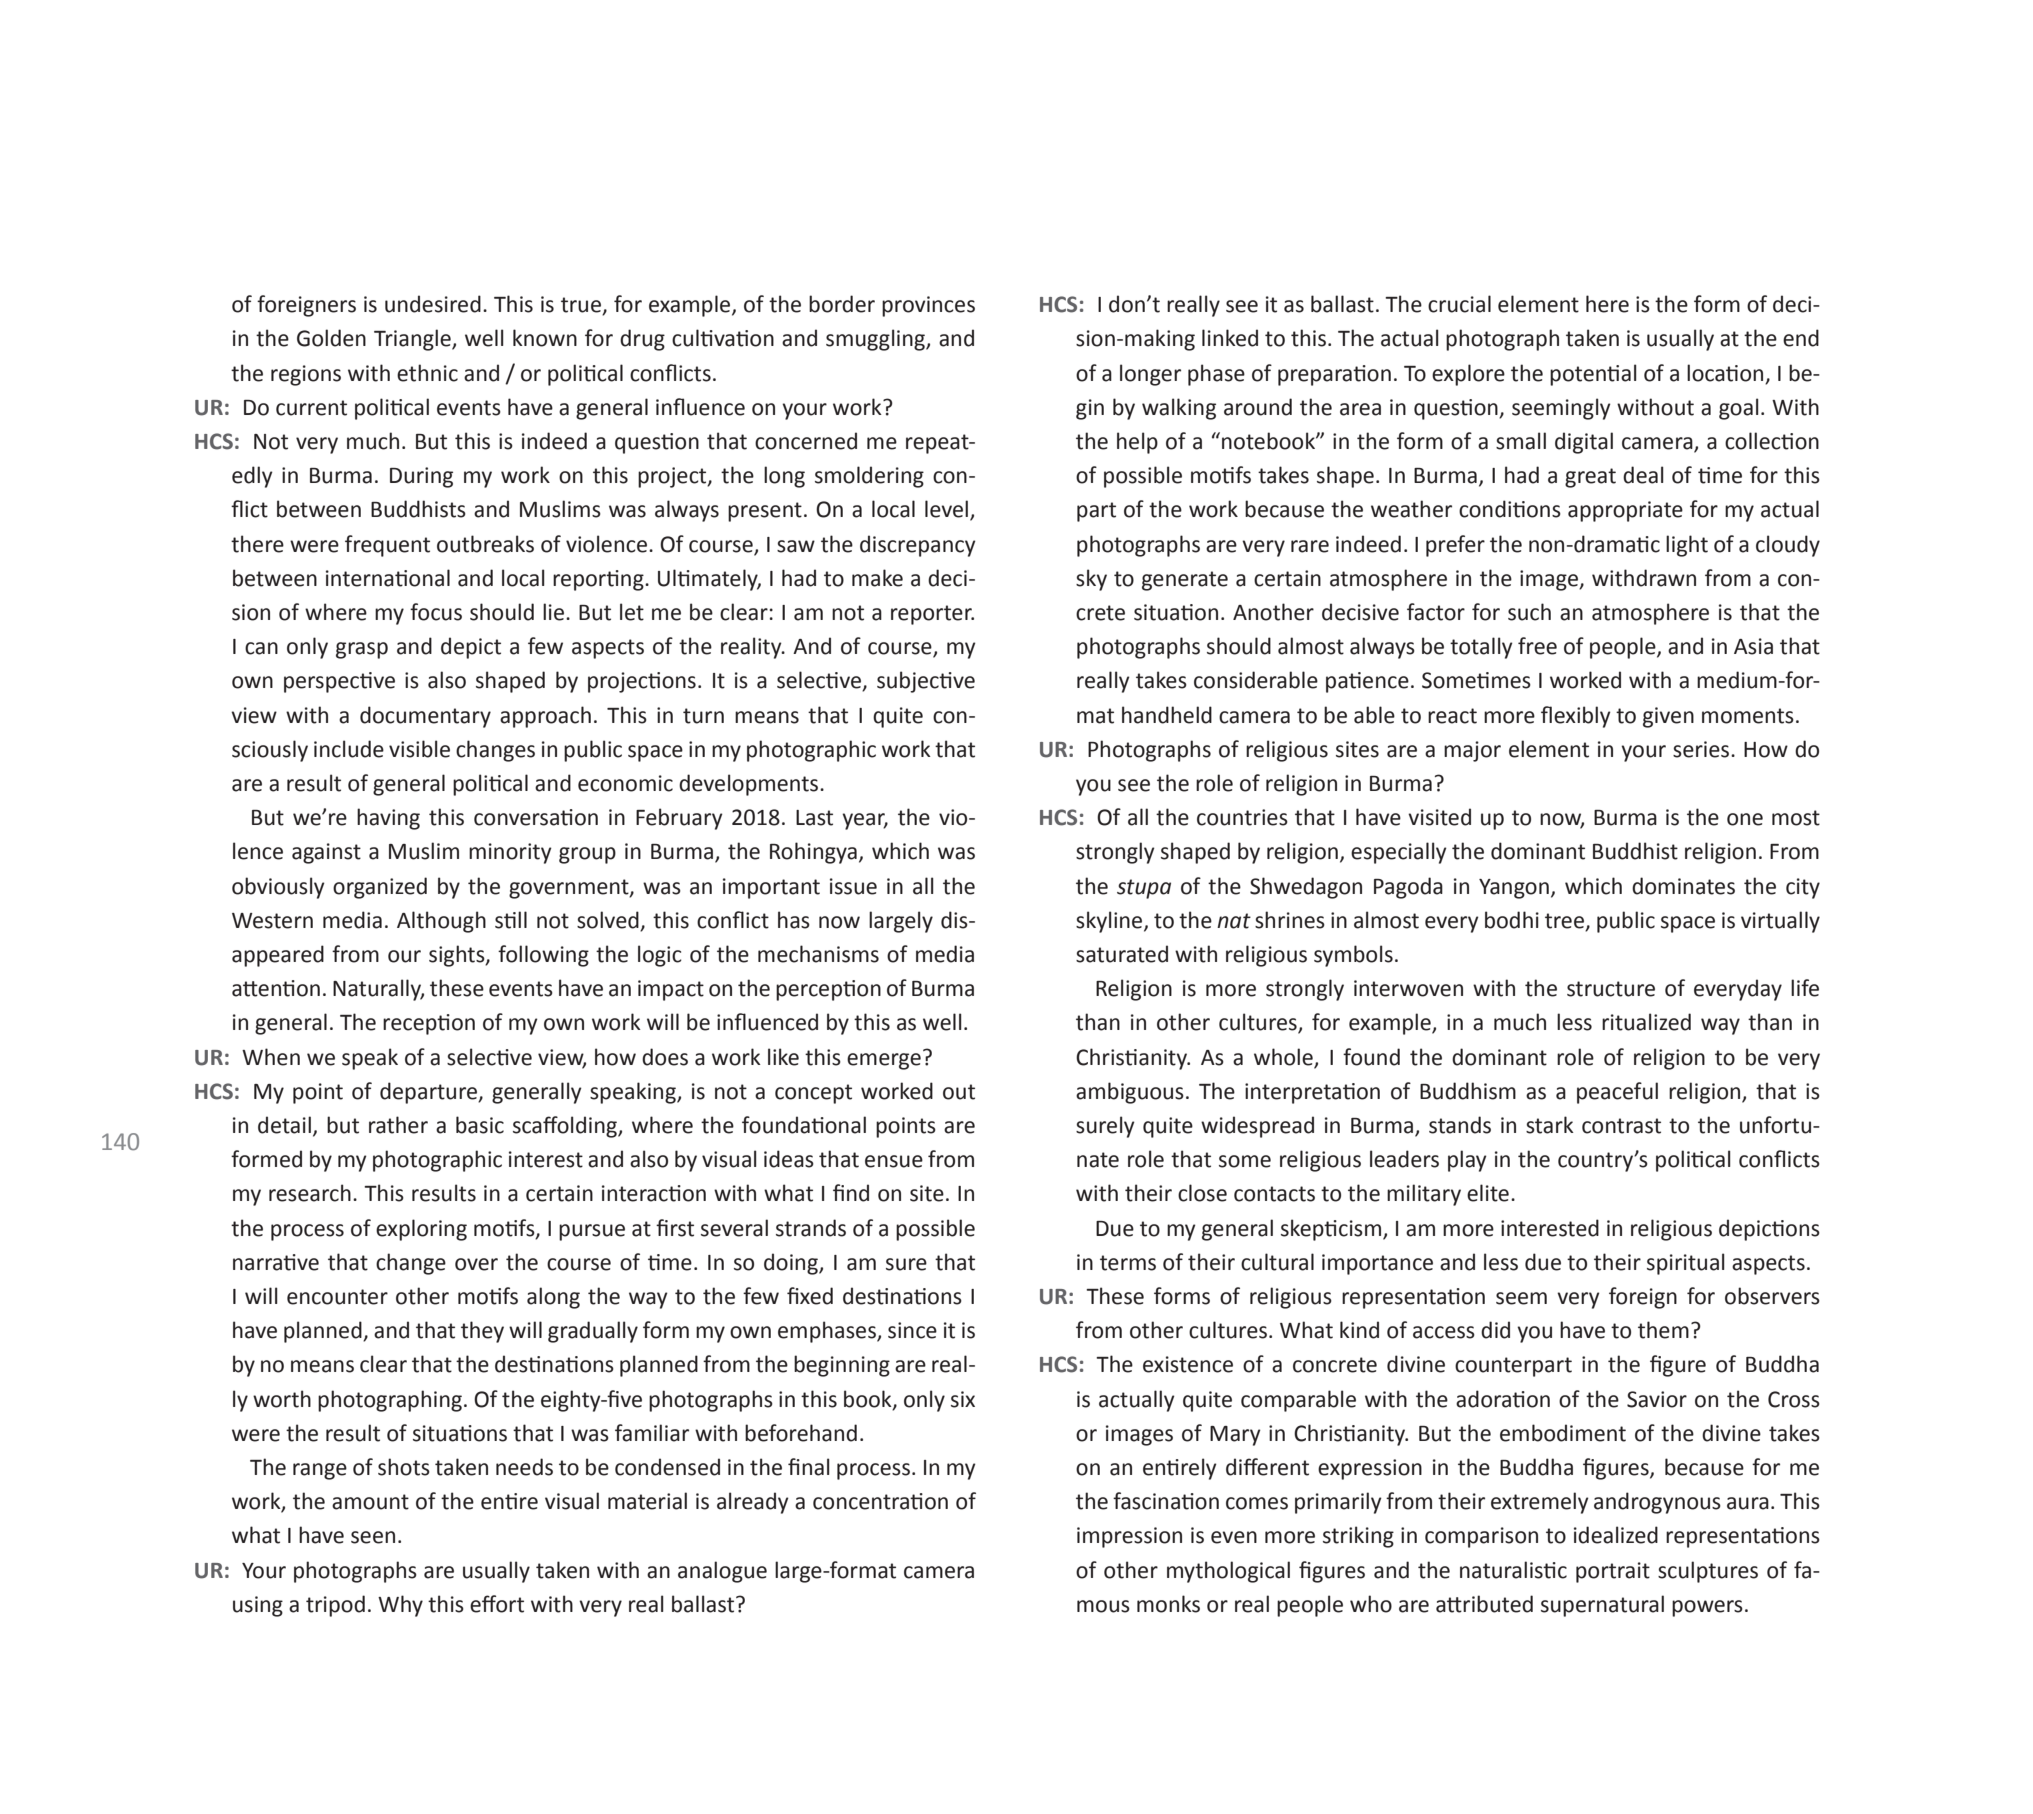 The width and height of the image is (2033, 1814). Describe the element at coordinates (1122, 954) in the image. I see `saturated` at that location.
